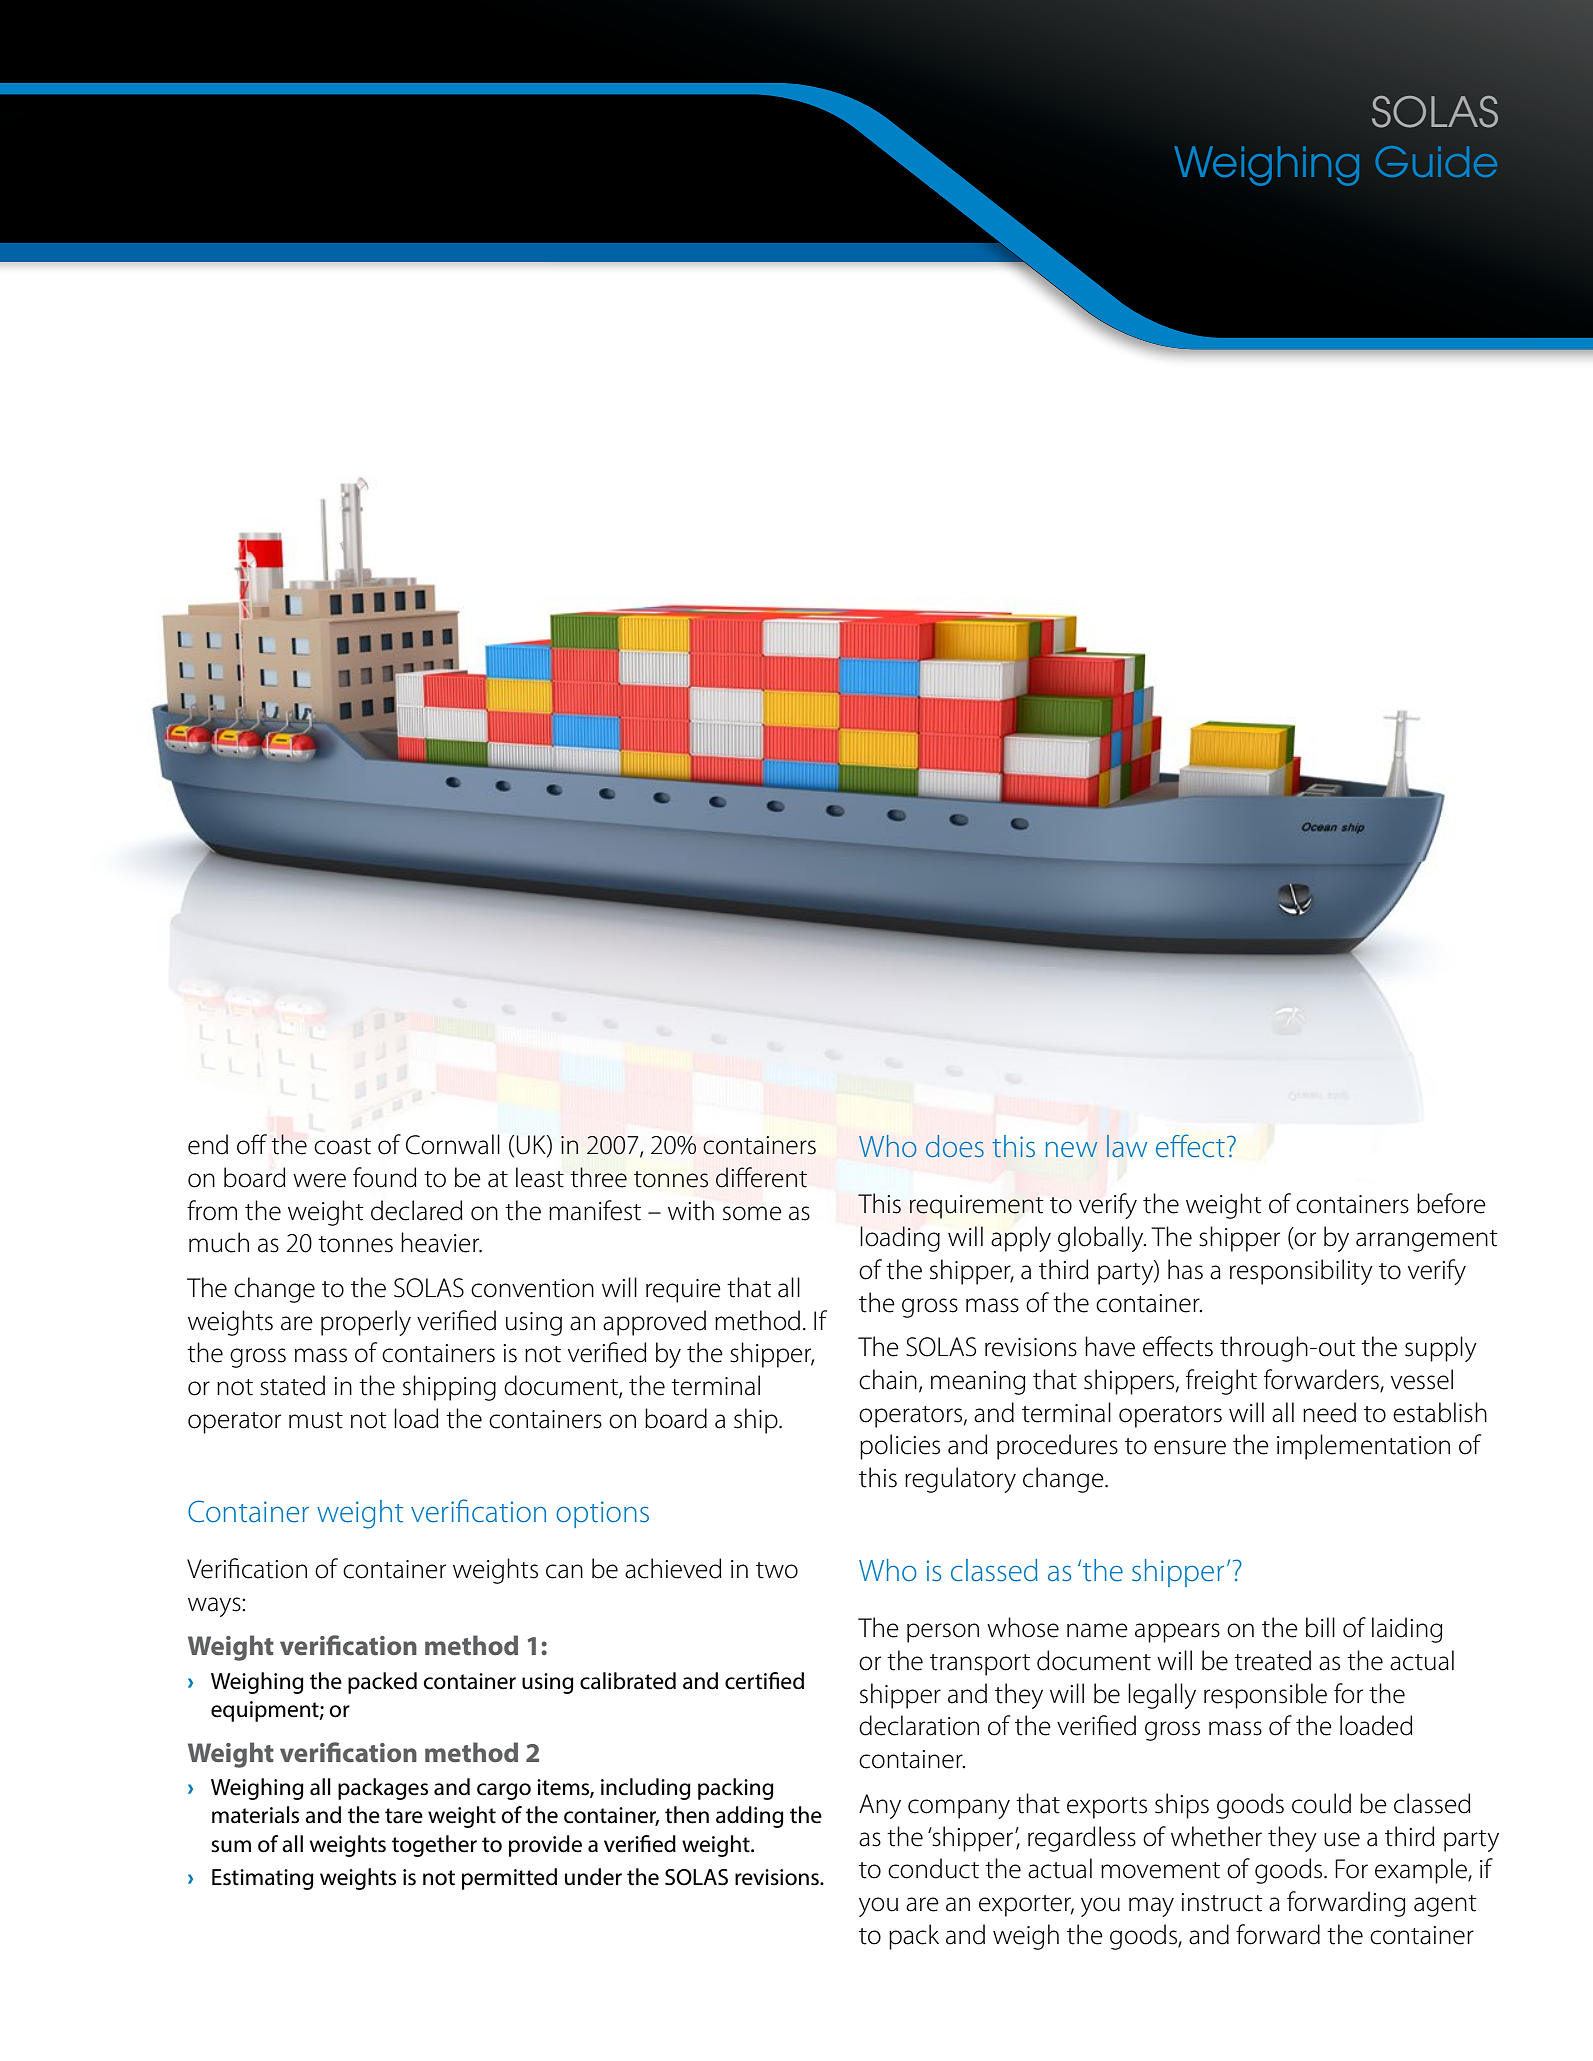 This screenshot has width=1593, height=2061. Describe the element at coordinates (1127, 1146) in the screenshot. I see `law` at that location.
